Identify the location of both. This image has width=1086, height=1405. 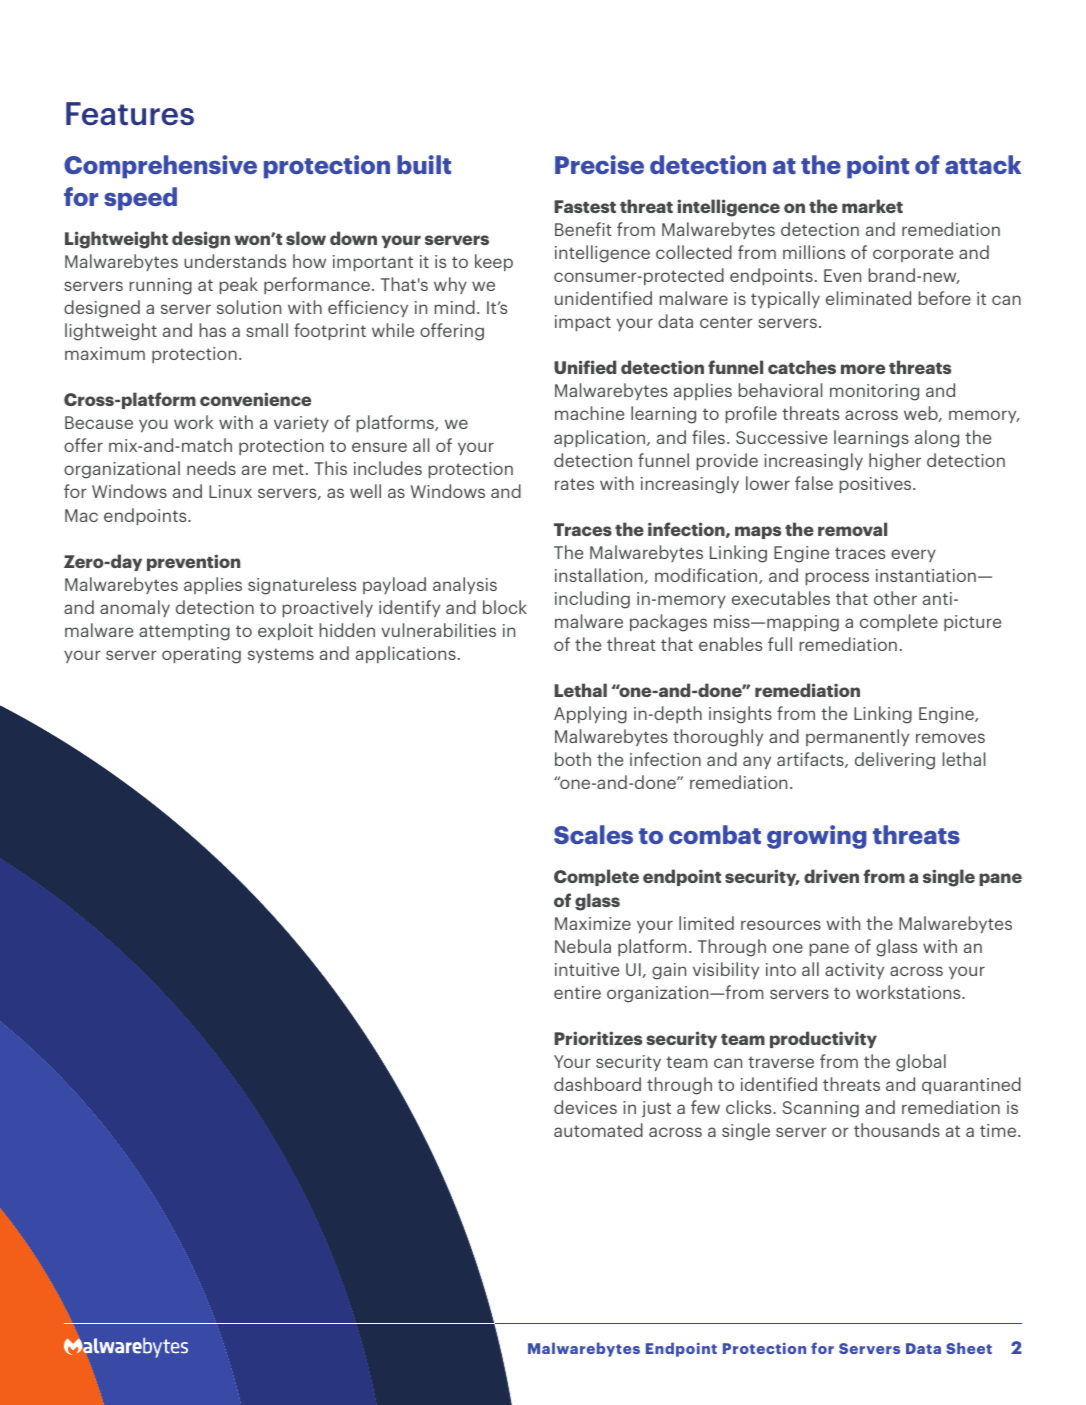
(573, 759).
